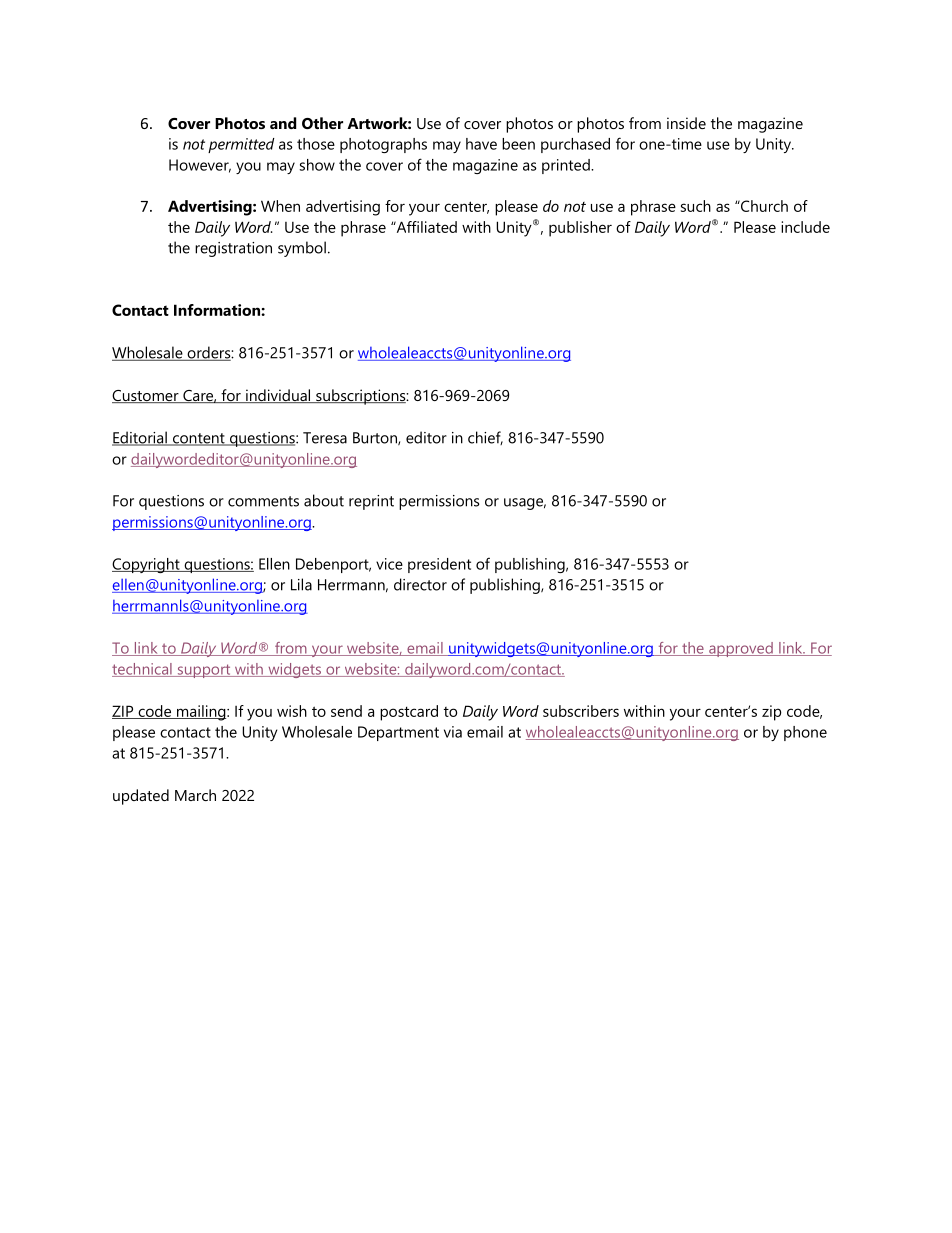 The height and width of the image is (1233, 952). I want to click on chief, so click(485, 438).
